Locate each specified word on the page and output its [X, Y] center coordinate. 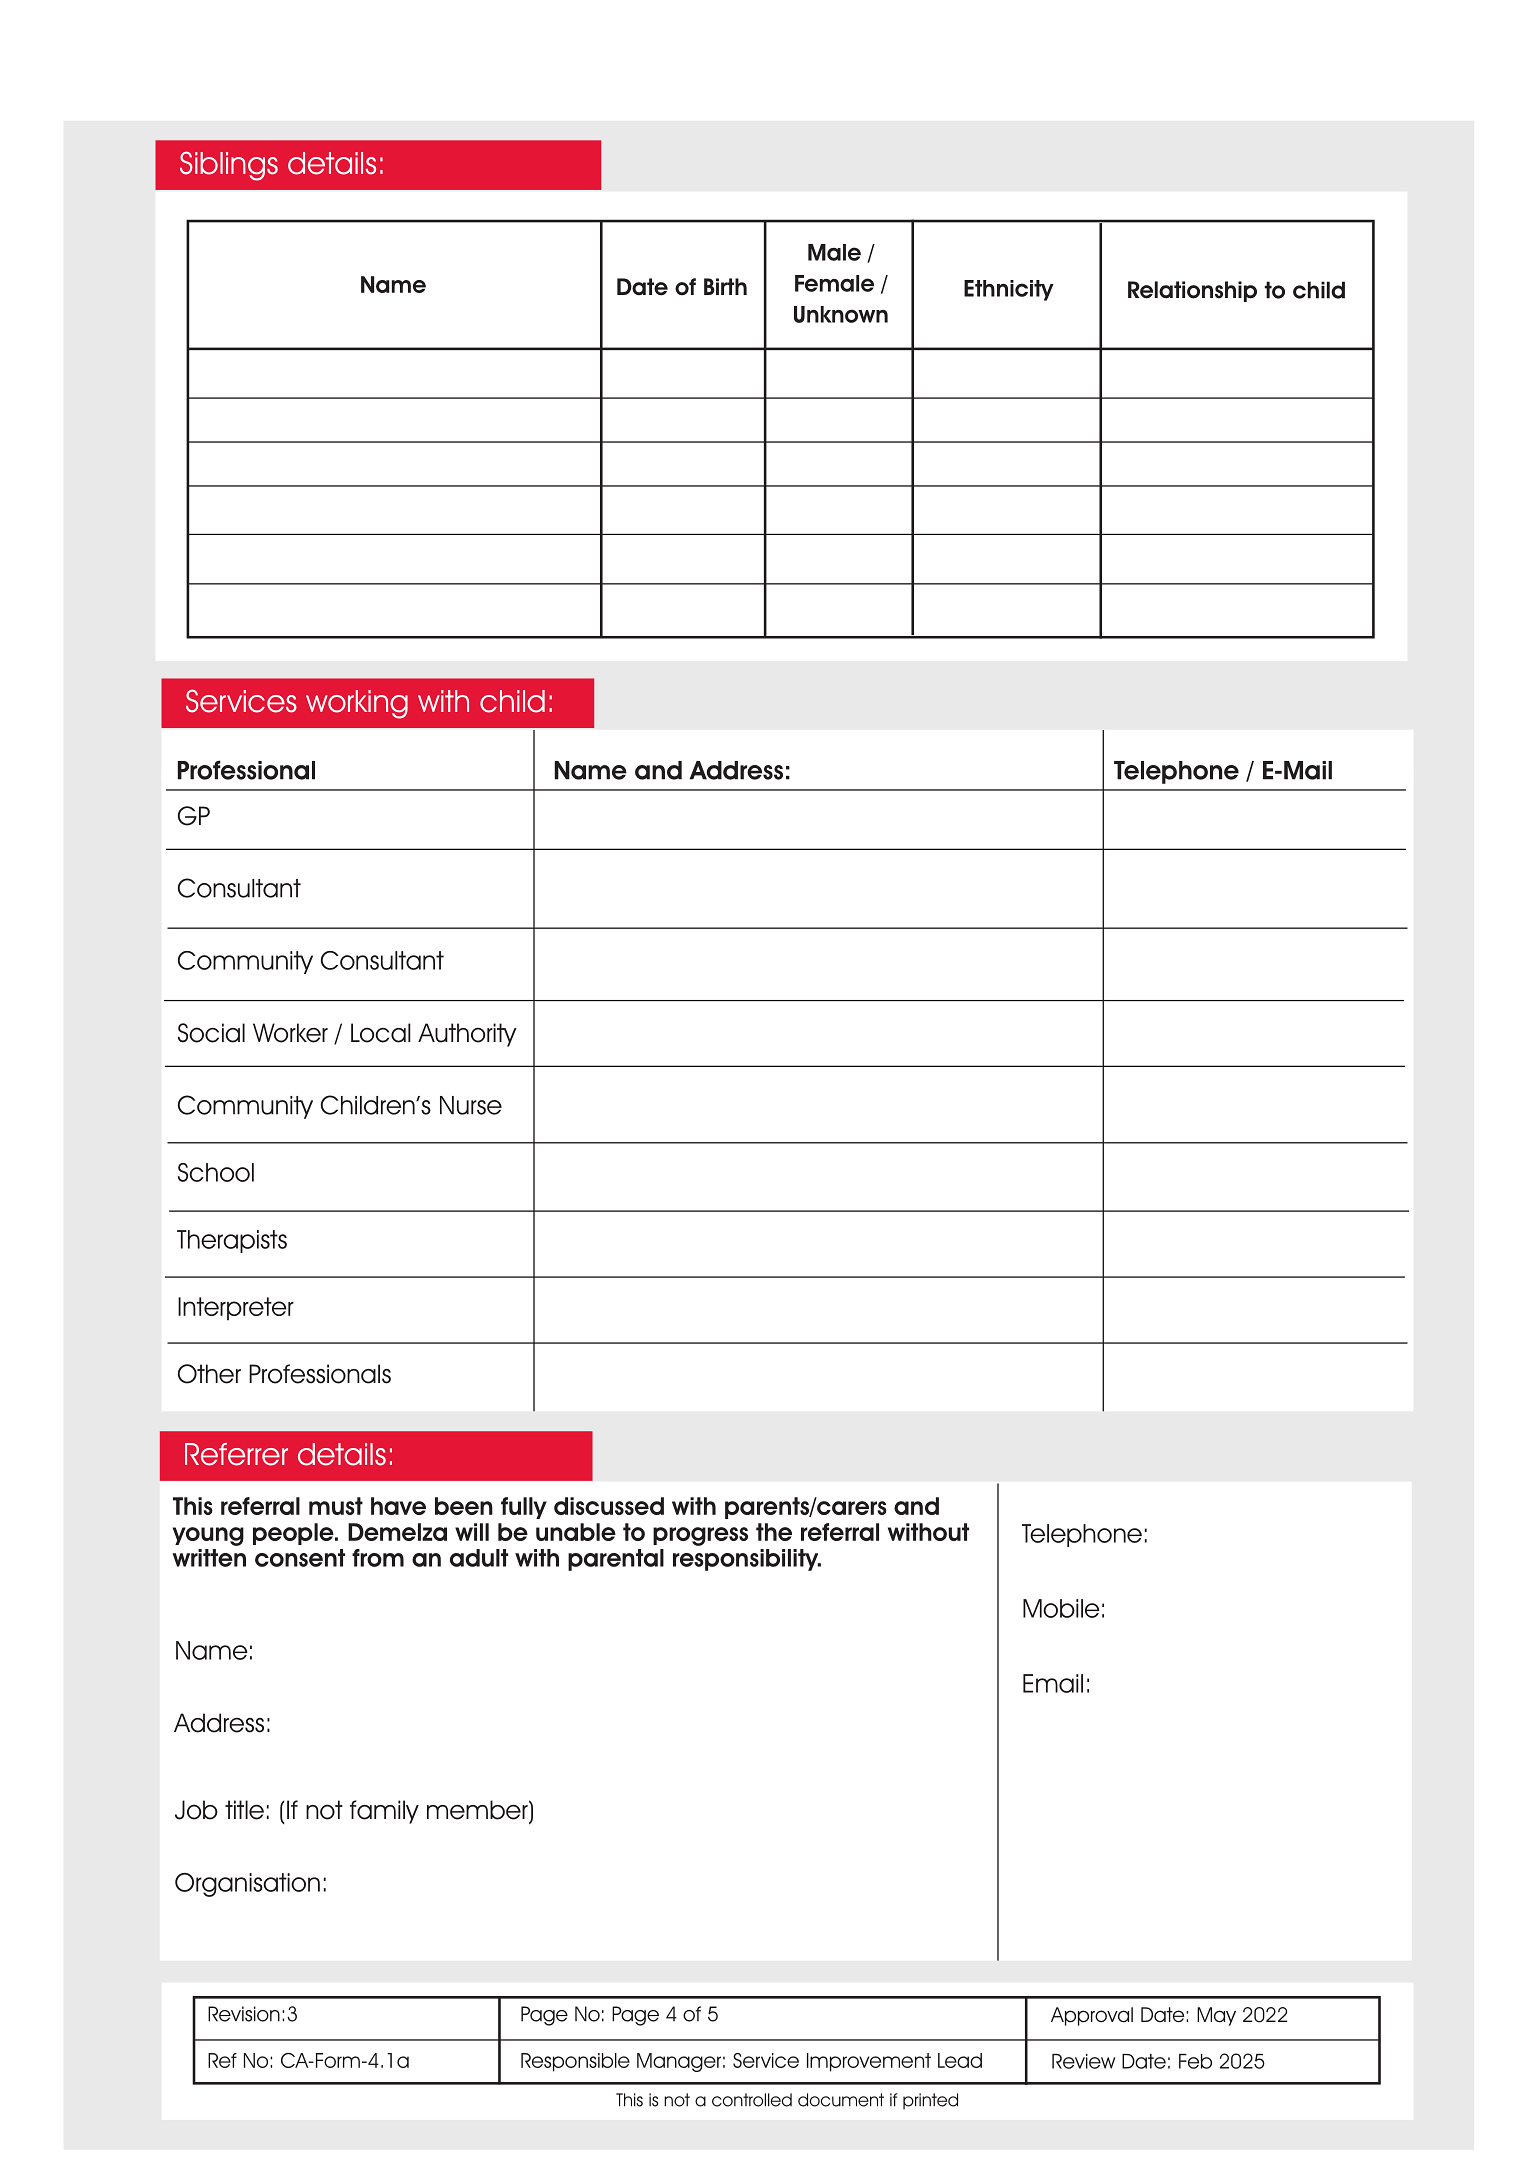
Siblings [229, 166]
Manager [679, 2062]
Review [1083, 2061]
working [357, 704]
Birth [725, 286]
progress [700, 1536]
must [336, 1506]
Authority [467, 1035]
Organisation [247, 1885]
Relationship [1192, 291]
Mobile [1061, 1608]
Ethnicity [1009, 290]
